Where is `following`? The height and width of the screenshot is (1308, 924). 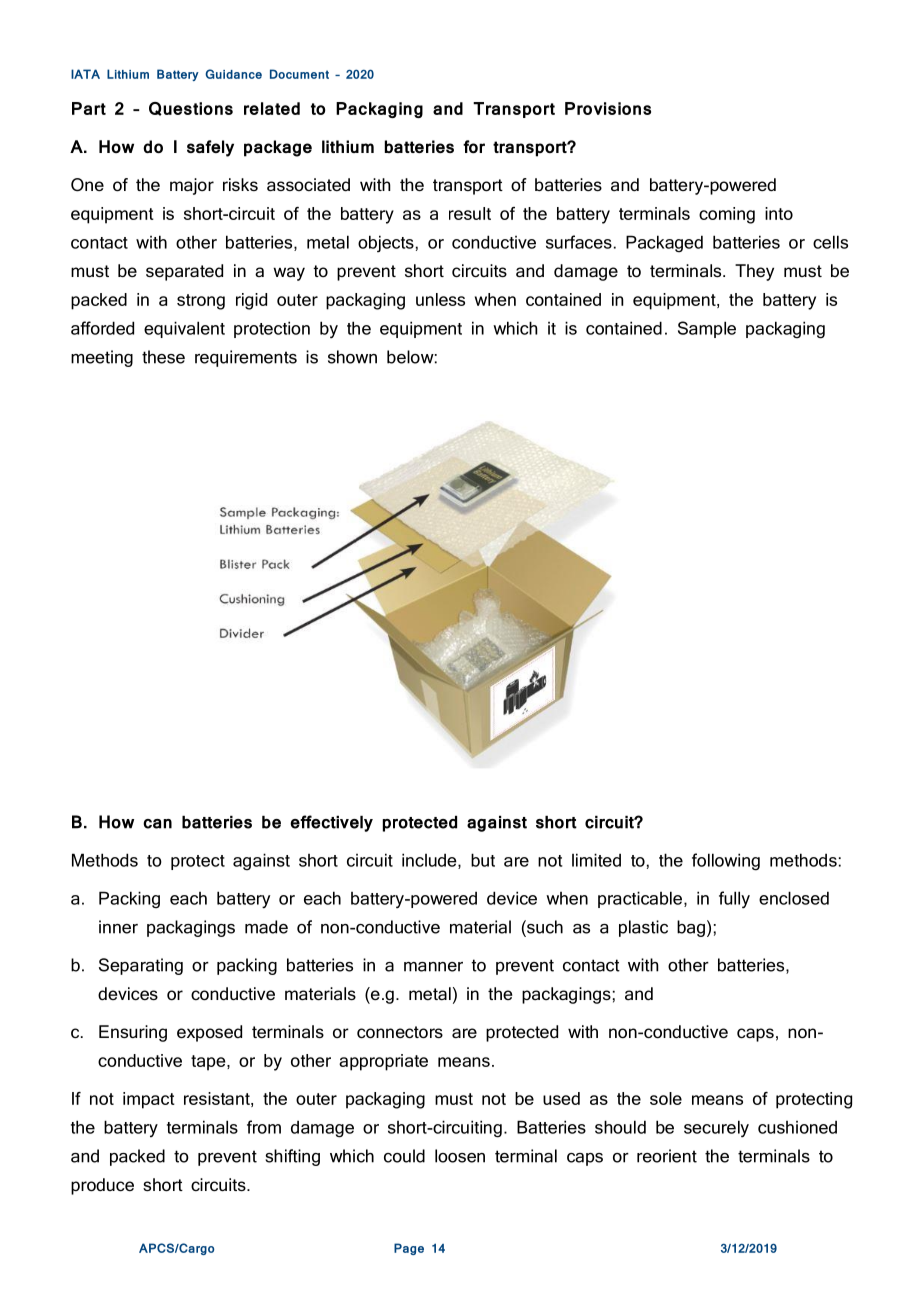
following is located at coordinates (726, 862).
